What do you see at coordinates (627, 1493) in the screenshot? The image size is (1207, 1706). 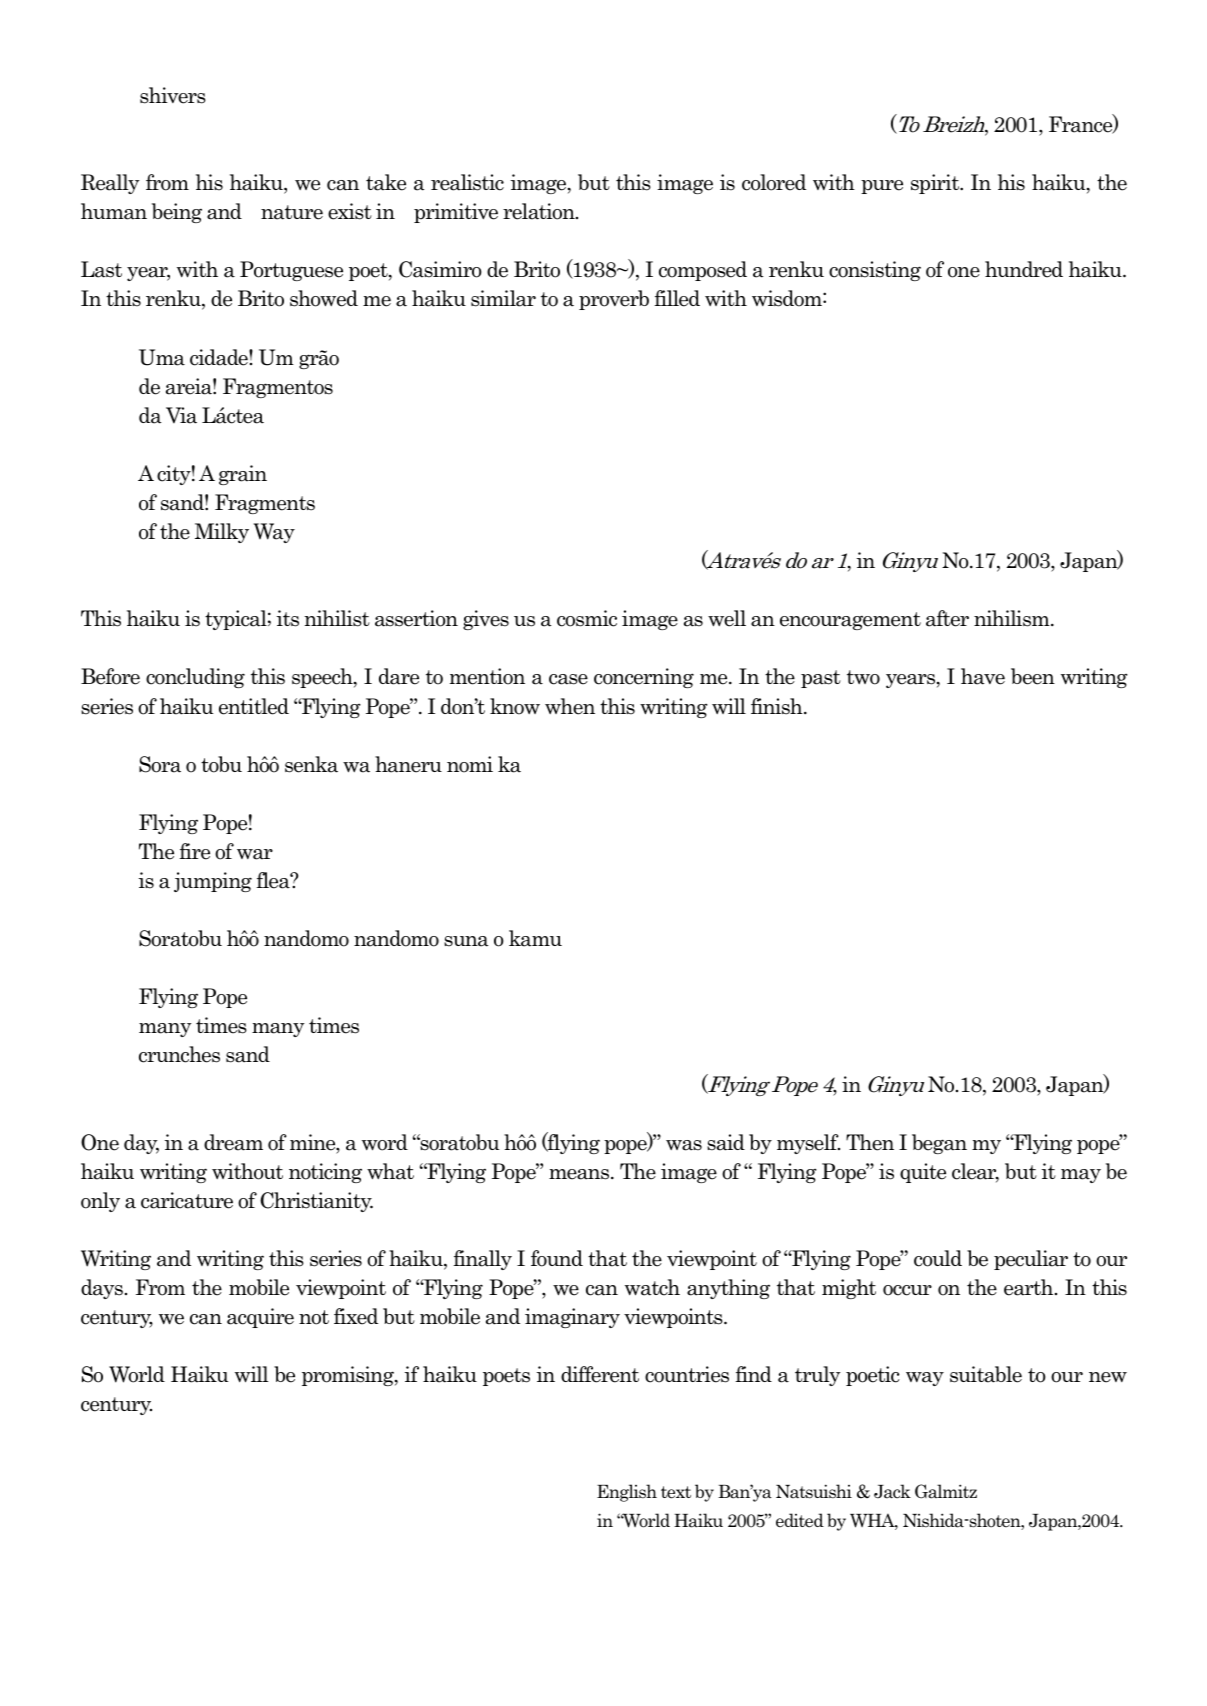 I see `English` at bounding box center [627, 1493].
